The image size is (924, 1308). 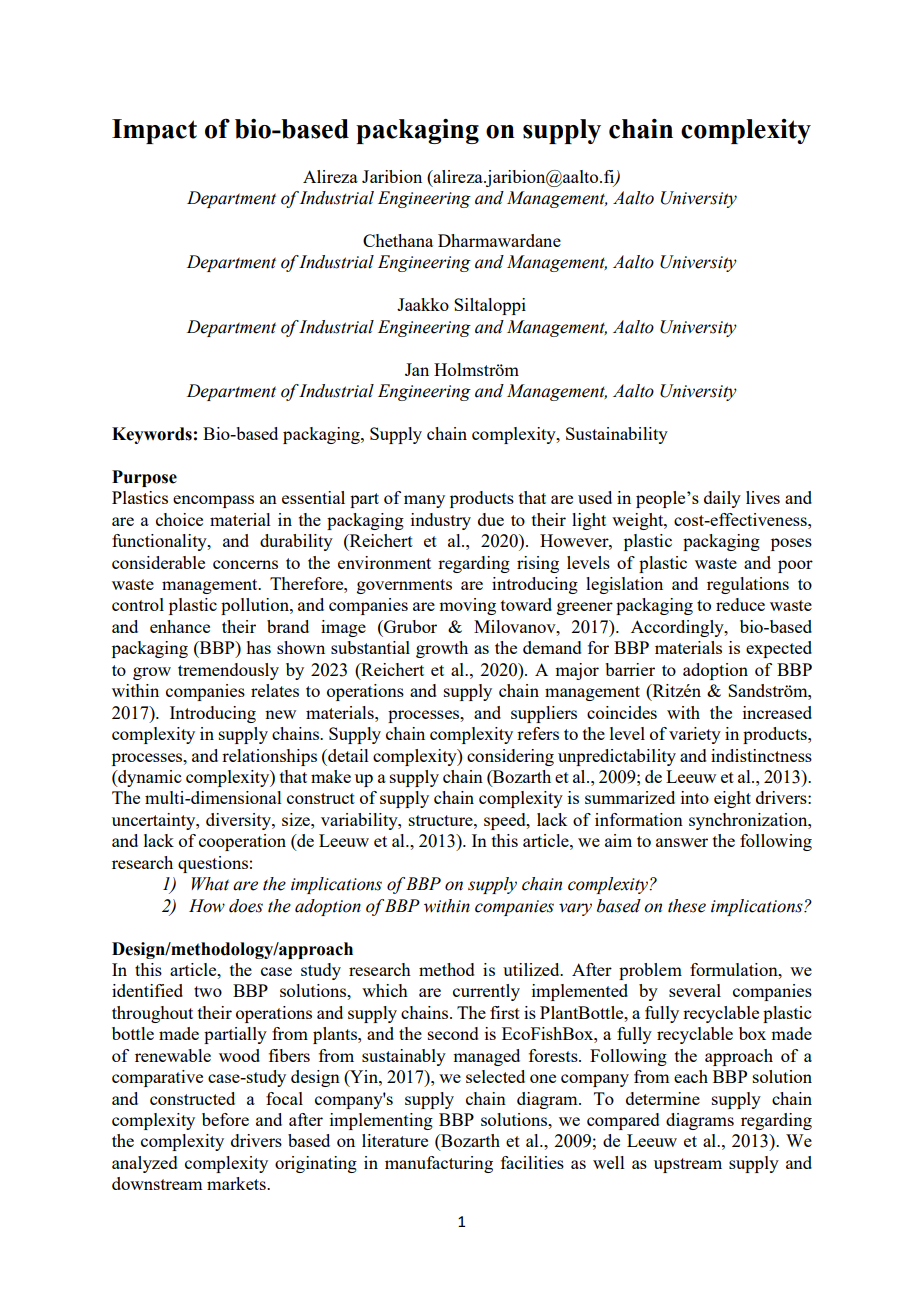 What do you see at coordinates (678, 628) in the screenshot?
I see `Accordingly` at bounding box center [678, 628].
